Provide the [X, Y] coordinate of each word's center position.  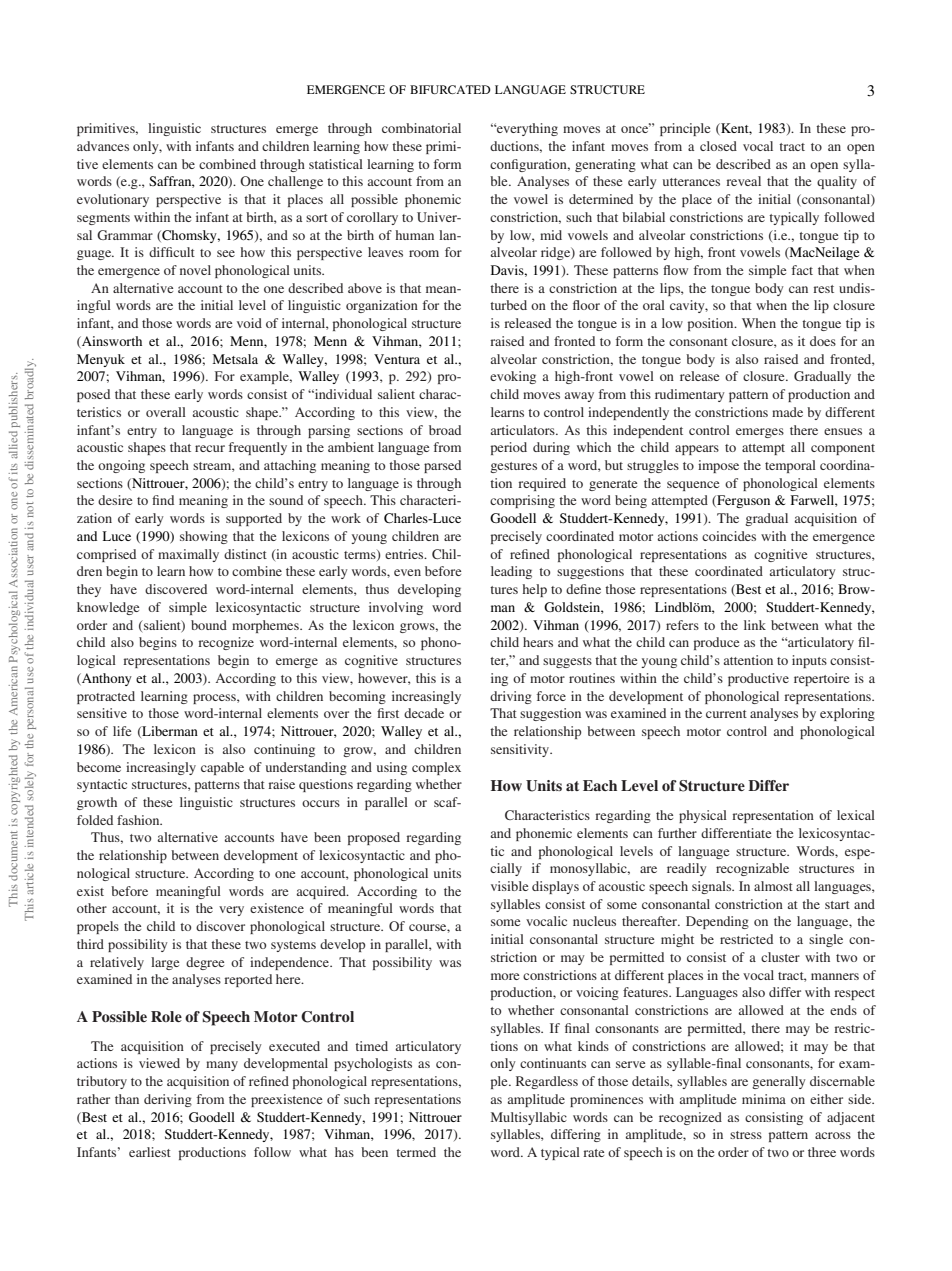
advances [103, 146]
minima [764, 1099]
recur [210, 448]
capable [222, 768]
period [509, 448]
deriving [168, 1100]
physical [703, 816]
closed [718, 146]
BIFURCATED [450, 89]
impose [718, 466]
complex [436, 768]
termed [416, 1152]
